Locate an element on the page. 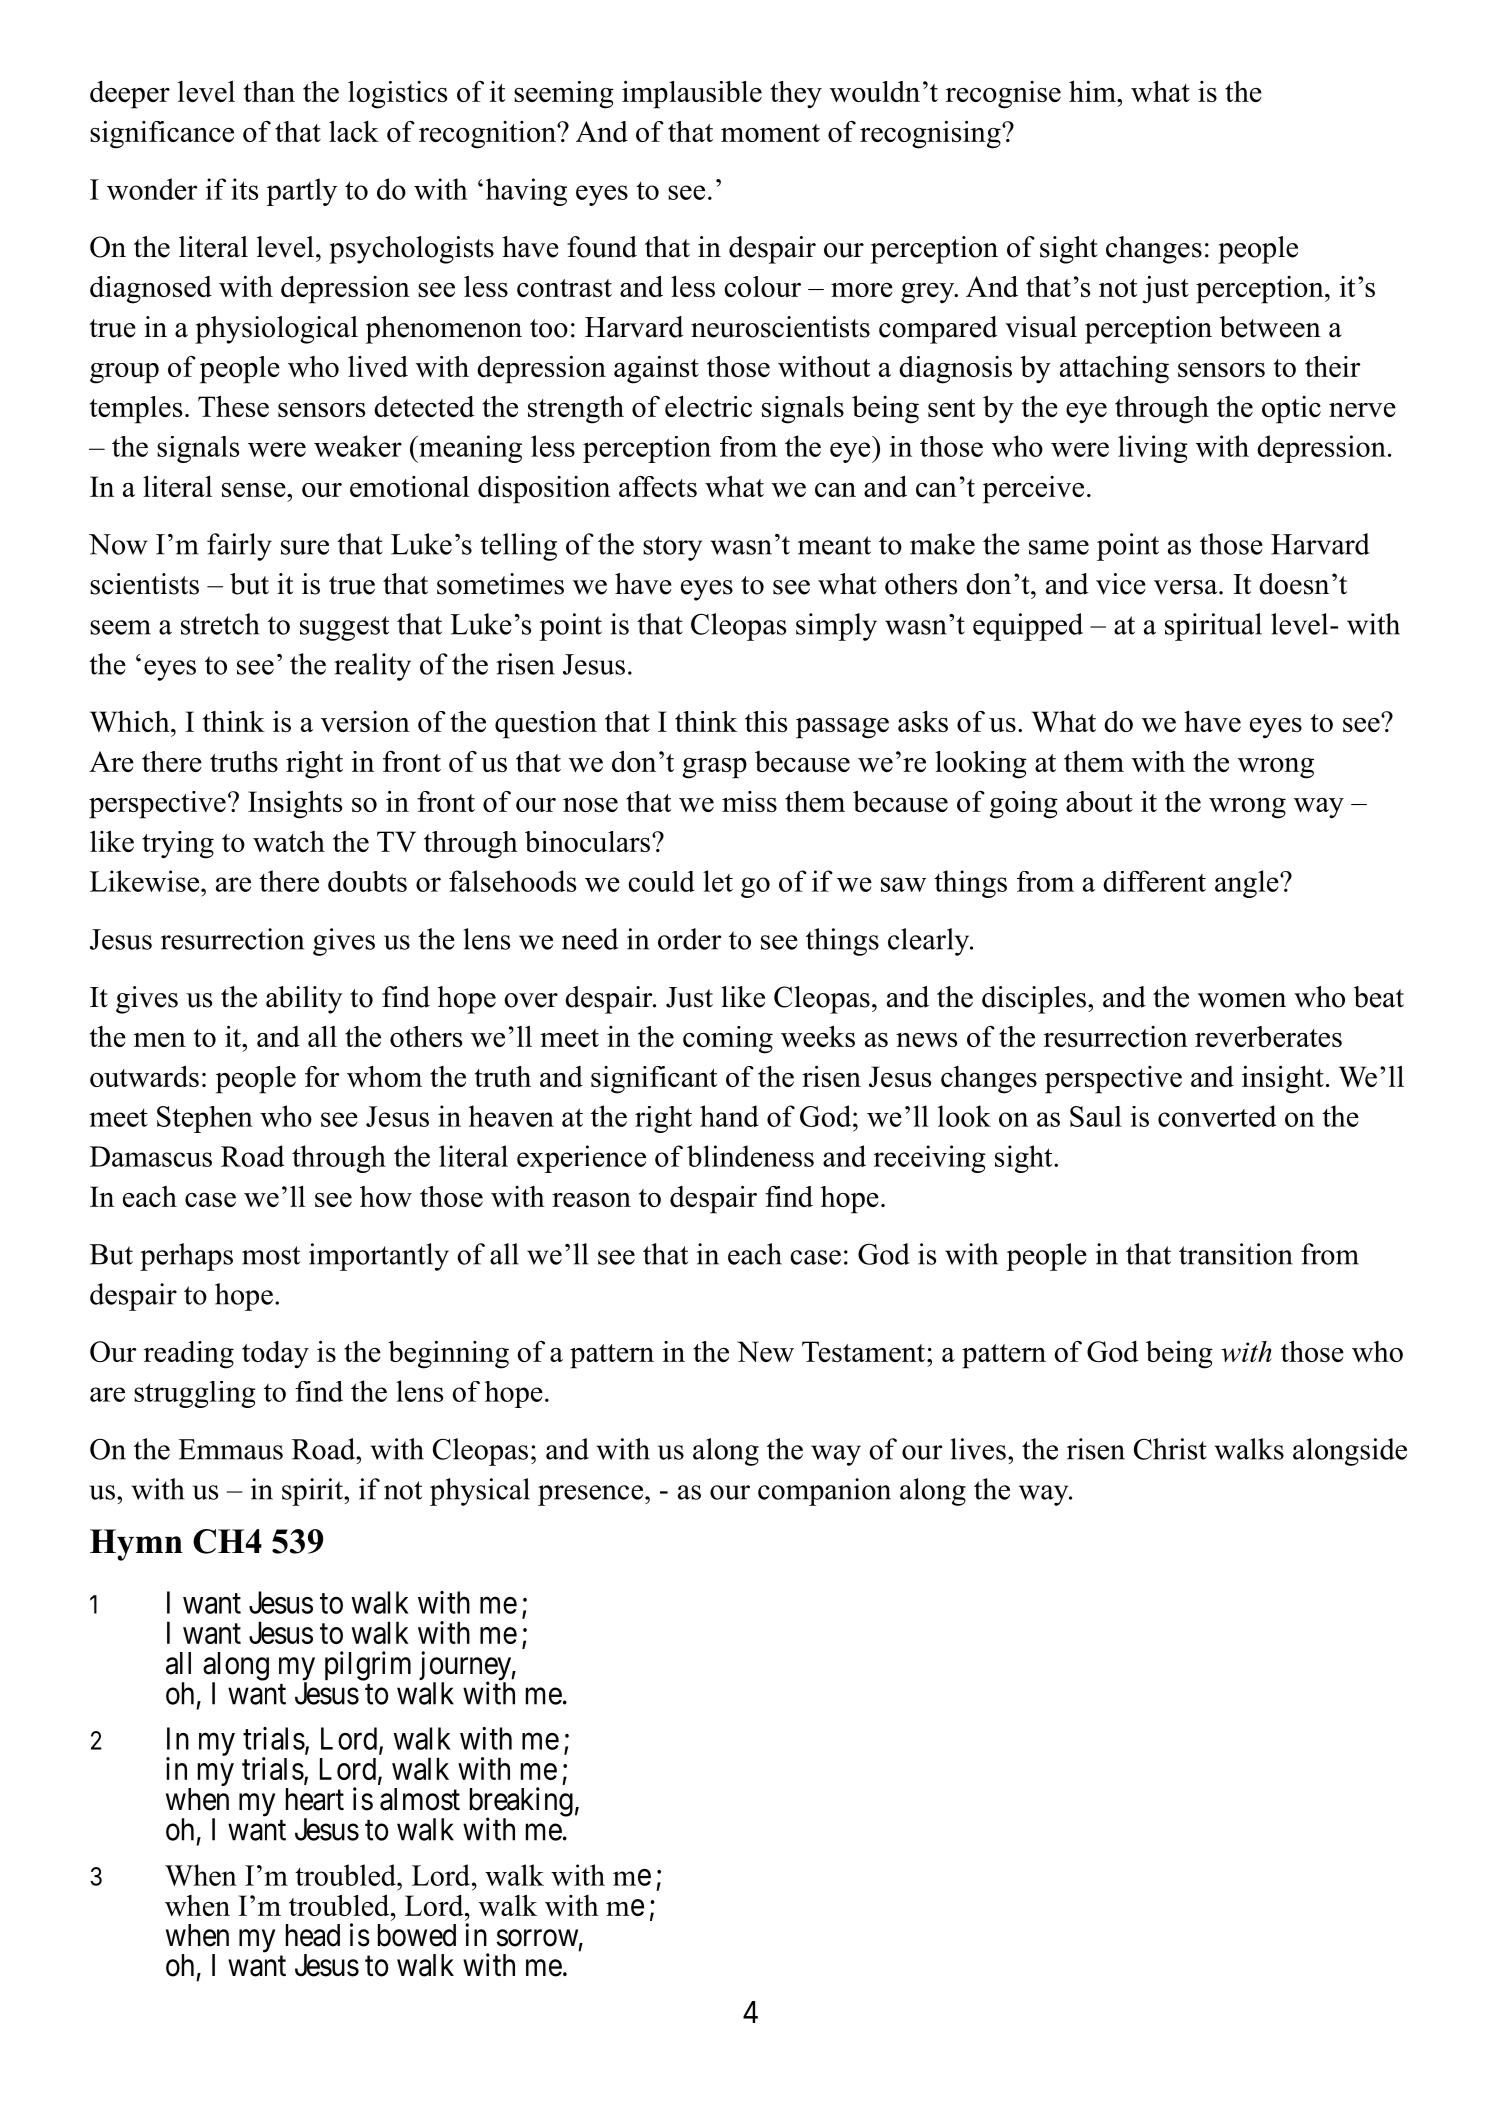  coming is located at coordinates (728, 1040).
